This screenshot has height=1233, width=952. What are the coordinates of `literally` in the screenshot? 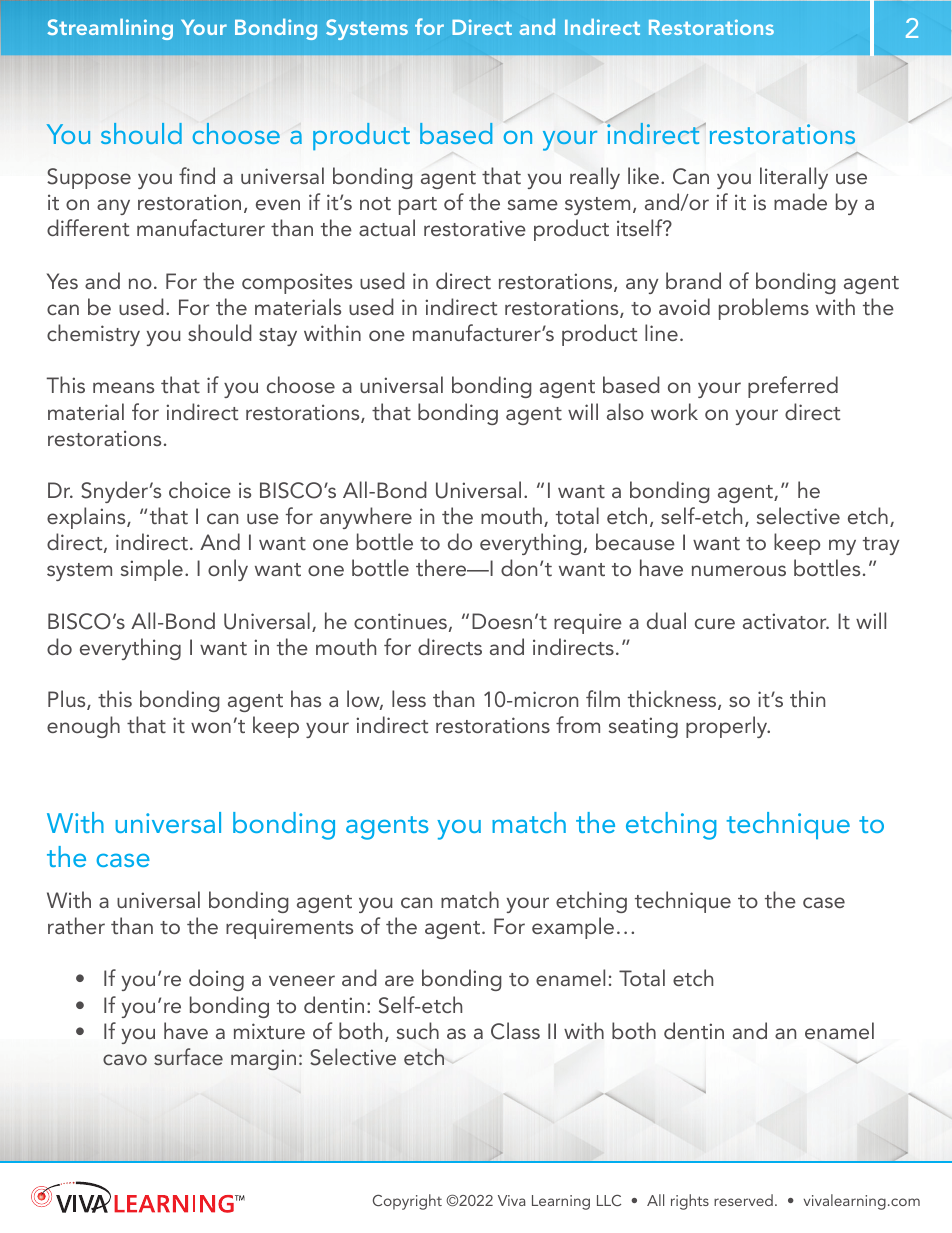 It's located at (794, 178).
